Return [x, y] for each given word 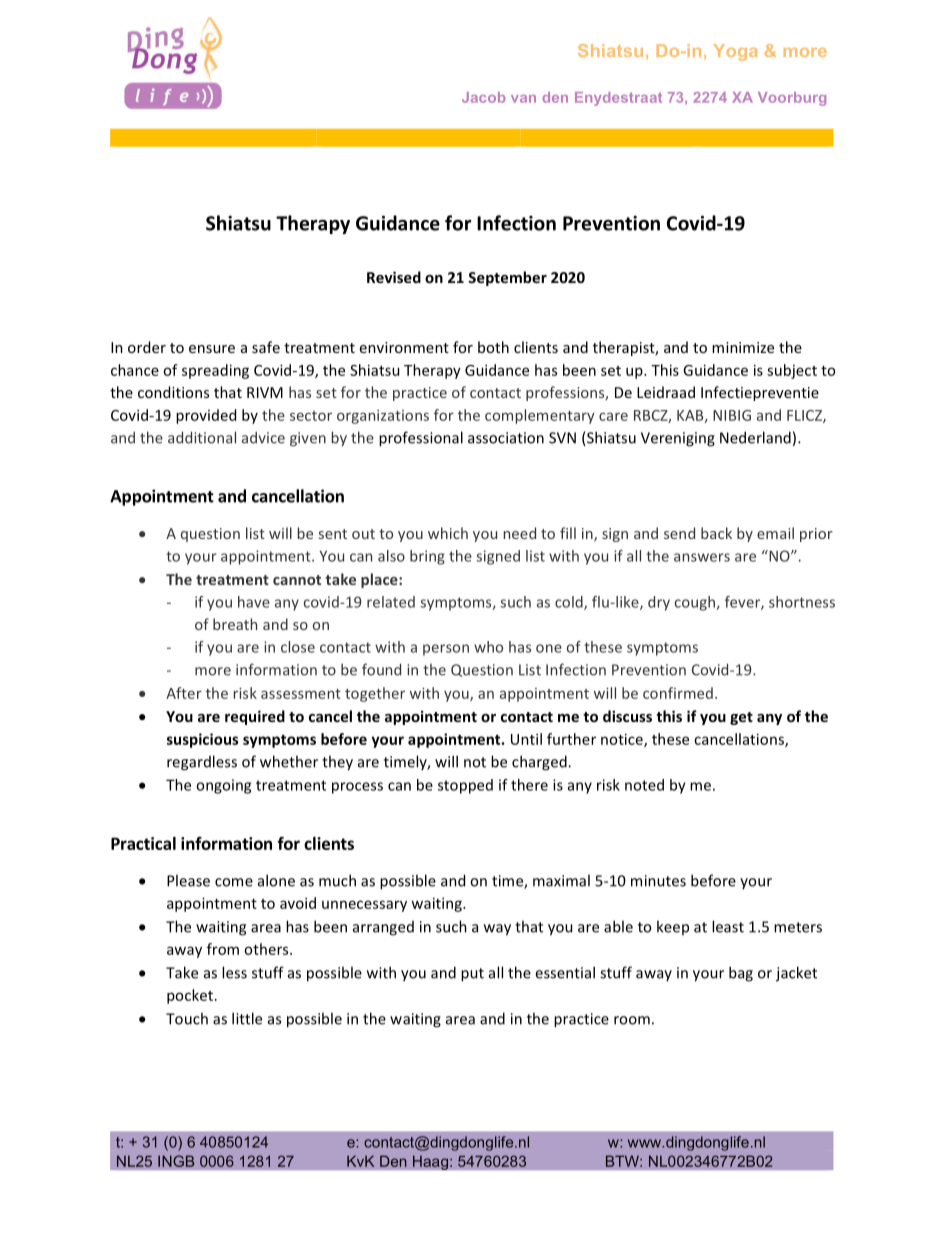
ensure [212, 349]
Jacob [484, 97]
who [488, 647]
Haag [431, 1162]
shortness [802, 602]
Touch [187, 1018]
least [728, 926]
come [234, 882]
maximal [561, 880]
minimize [743, 347]
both [493, 347]
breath [235, 624]
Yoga [736, 52]
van [523, 99]
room [632, 1020]
